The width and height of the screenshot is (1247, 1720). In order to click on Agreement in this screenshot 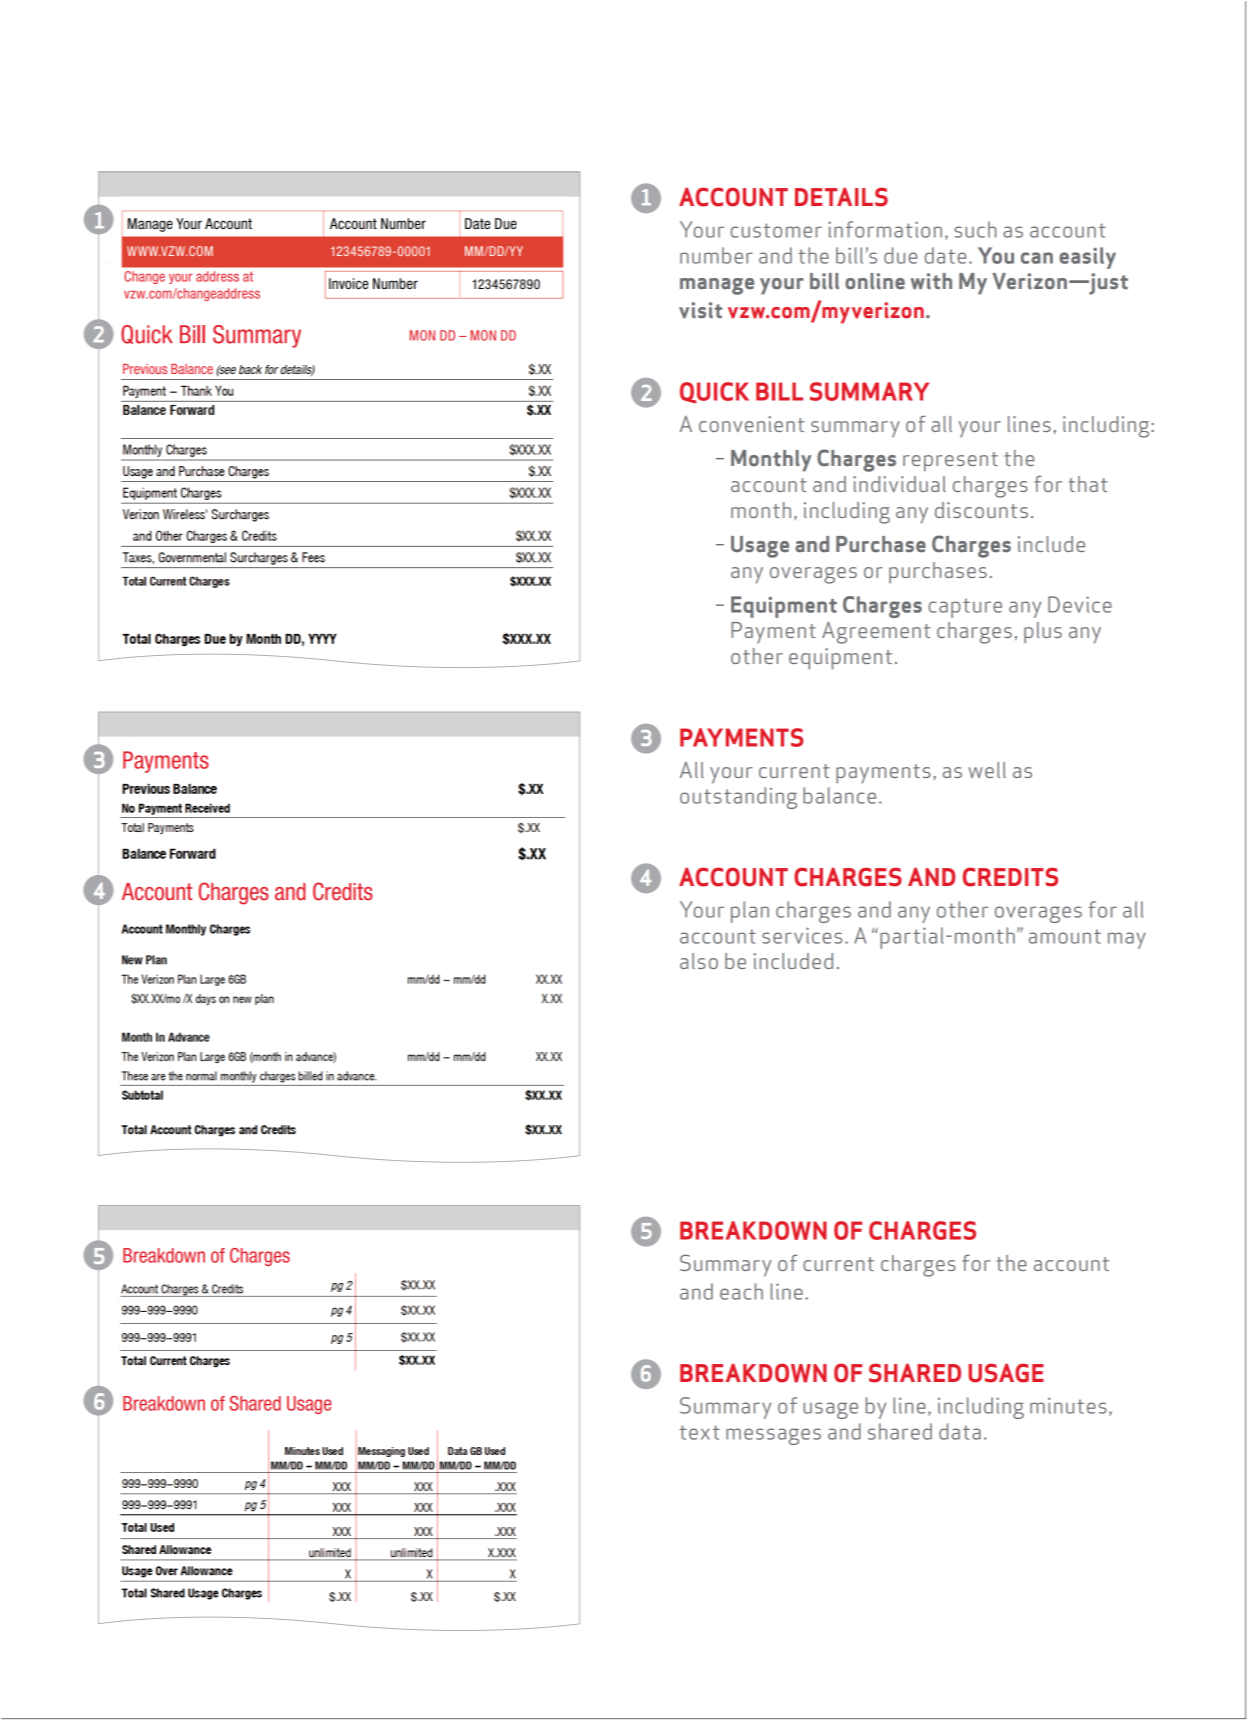, I will do `click(876, 633)`.
